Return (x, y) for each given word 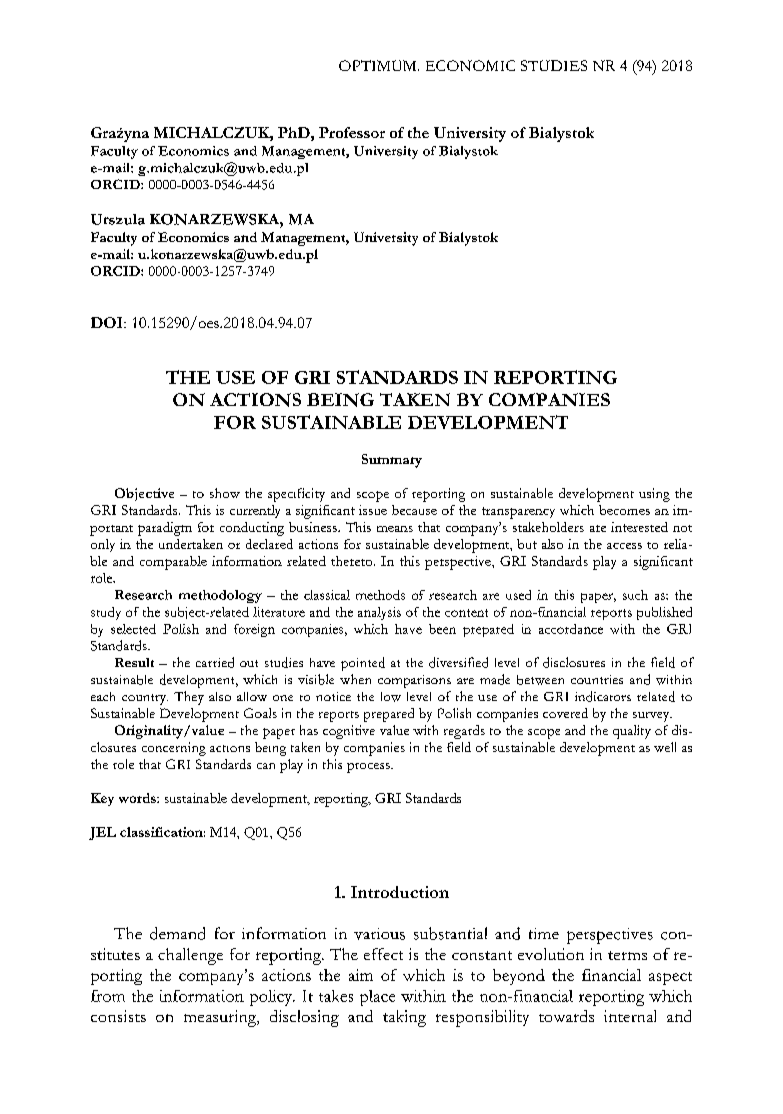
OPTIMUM (379, 65)
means (395, 529)
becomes (624, 510)
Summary (392, 461)
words (138, 798)
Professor (352, 132)
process (369, 768)
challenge (190, 956)
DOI (108, 322)
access (624, 546)
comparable (173, 563)
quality (632, 732)
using (654, 495)
